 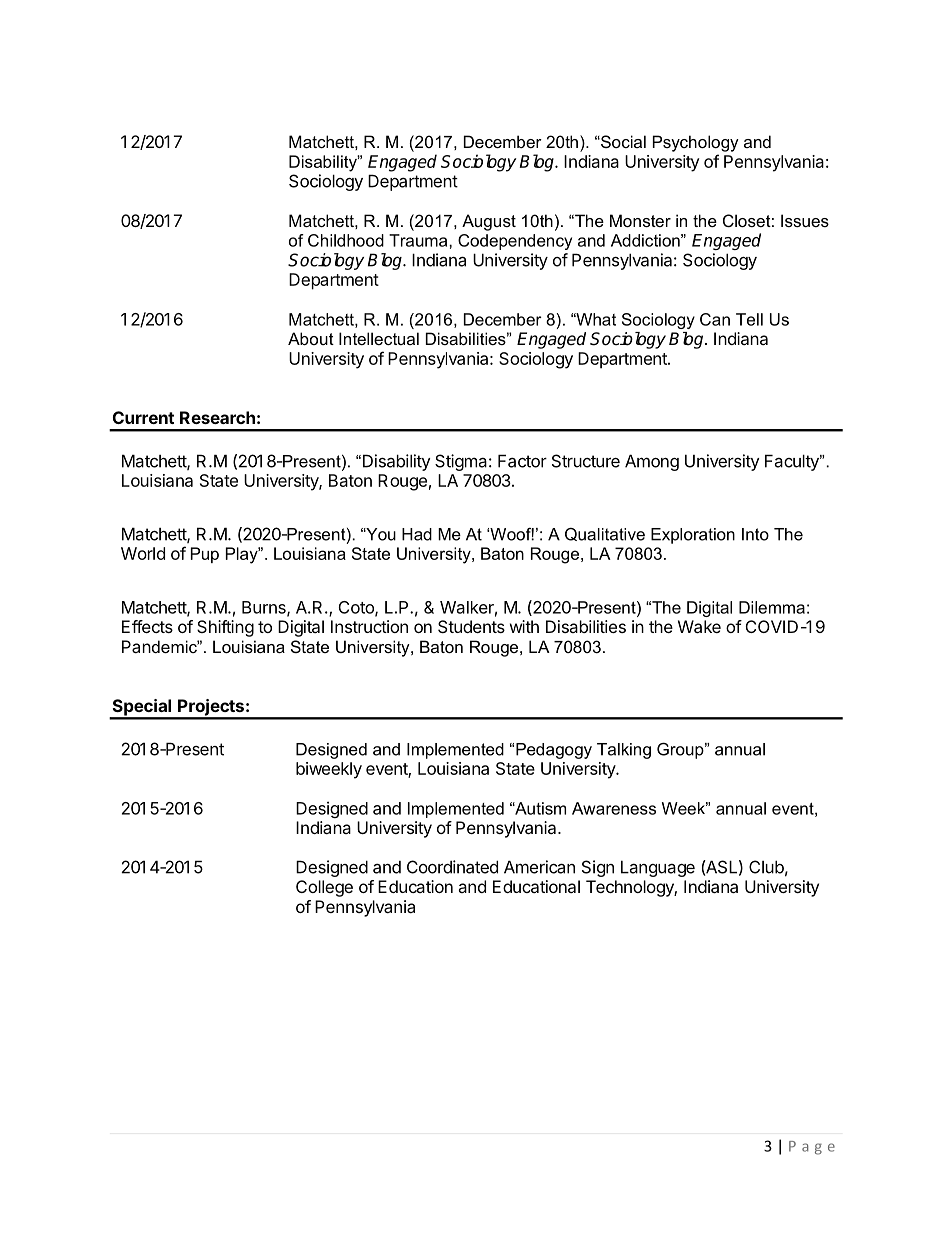 What do you see at coordinates (766, 867) in the screenshot?
I see `Club` at bounding box center [766, 867].
